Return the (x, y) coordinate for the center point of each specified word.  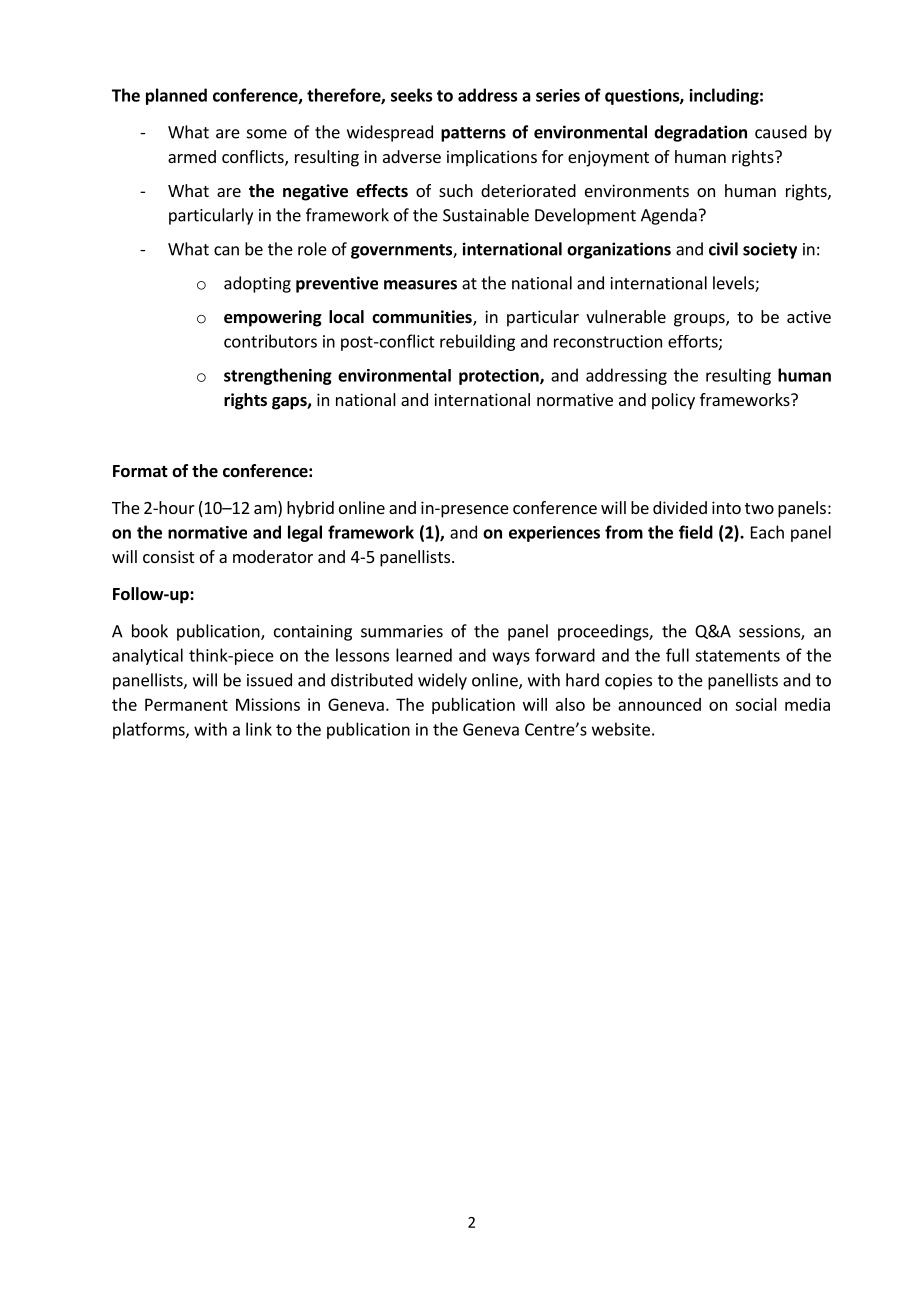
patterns (473, 134)
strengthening (278, 376)
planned (176, 96)
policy (673, 401)
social (756, 704)
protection (500, 377)
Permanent (186, 704)
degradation (700, 133)
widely (442, 681)
